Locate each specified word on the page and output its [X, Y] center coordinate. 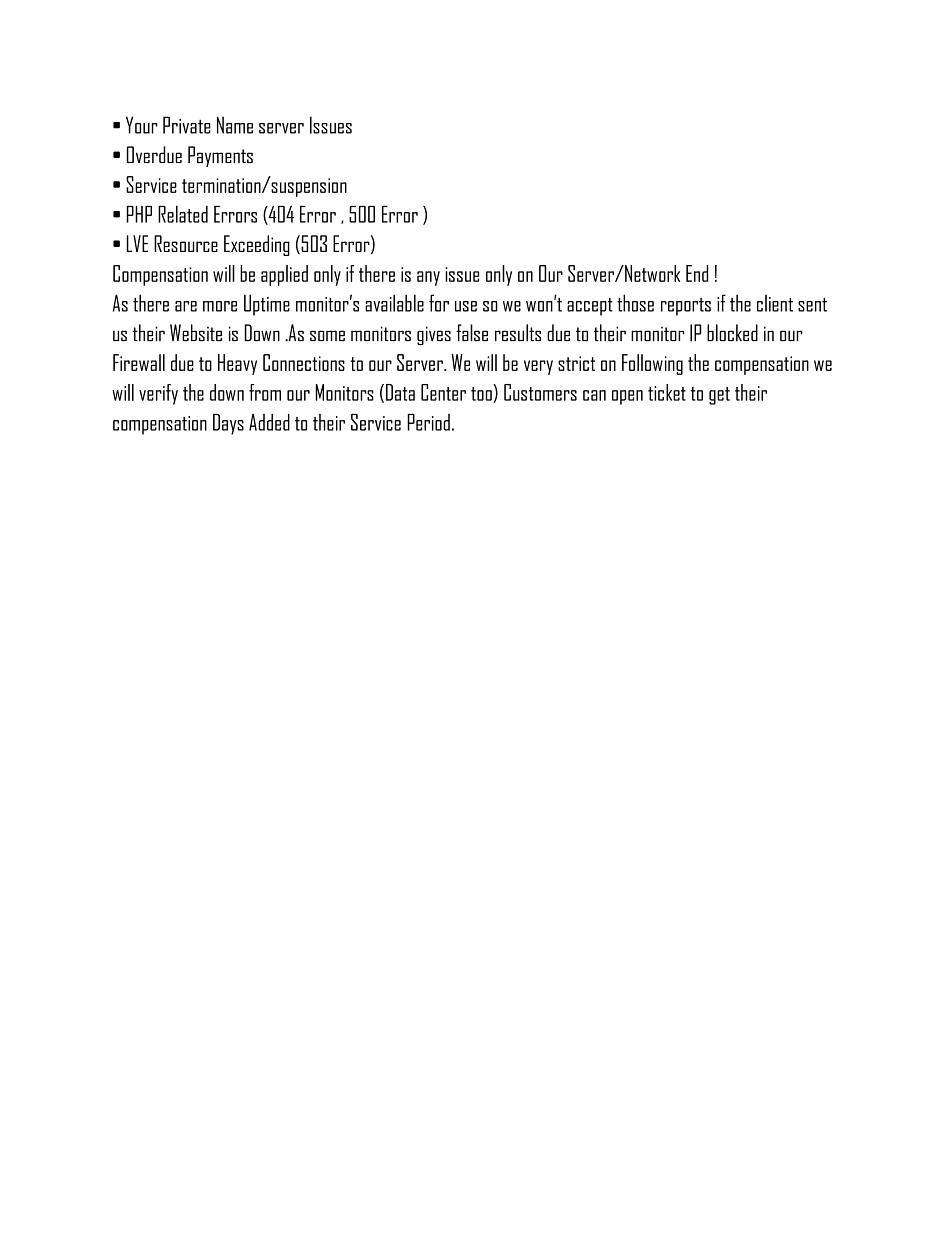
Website [196, 332]
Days [228, 424]
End [697, 273]
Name [235, 125]
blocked [732, 333]
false [472, 333]
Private [187, 125]
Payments [220, 156]
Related [183, 214]
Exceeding [257, 245]
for [439, 303]
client [775, 303]
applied [284, 275]
